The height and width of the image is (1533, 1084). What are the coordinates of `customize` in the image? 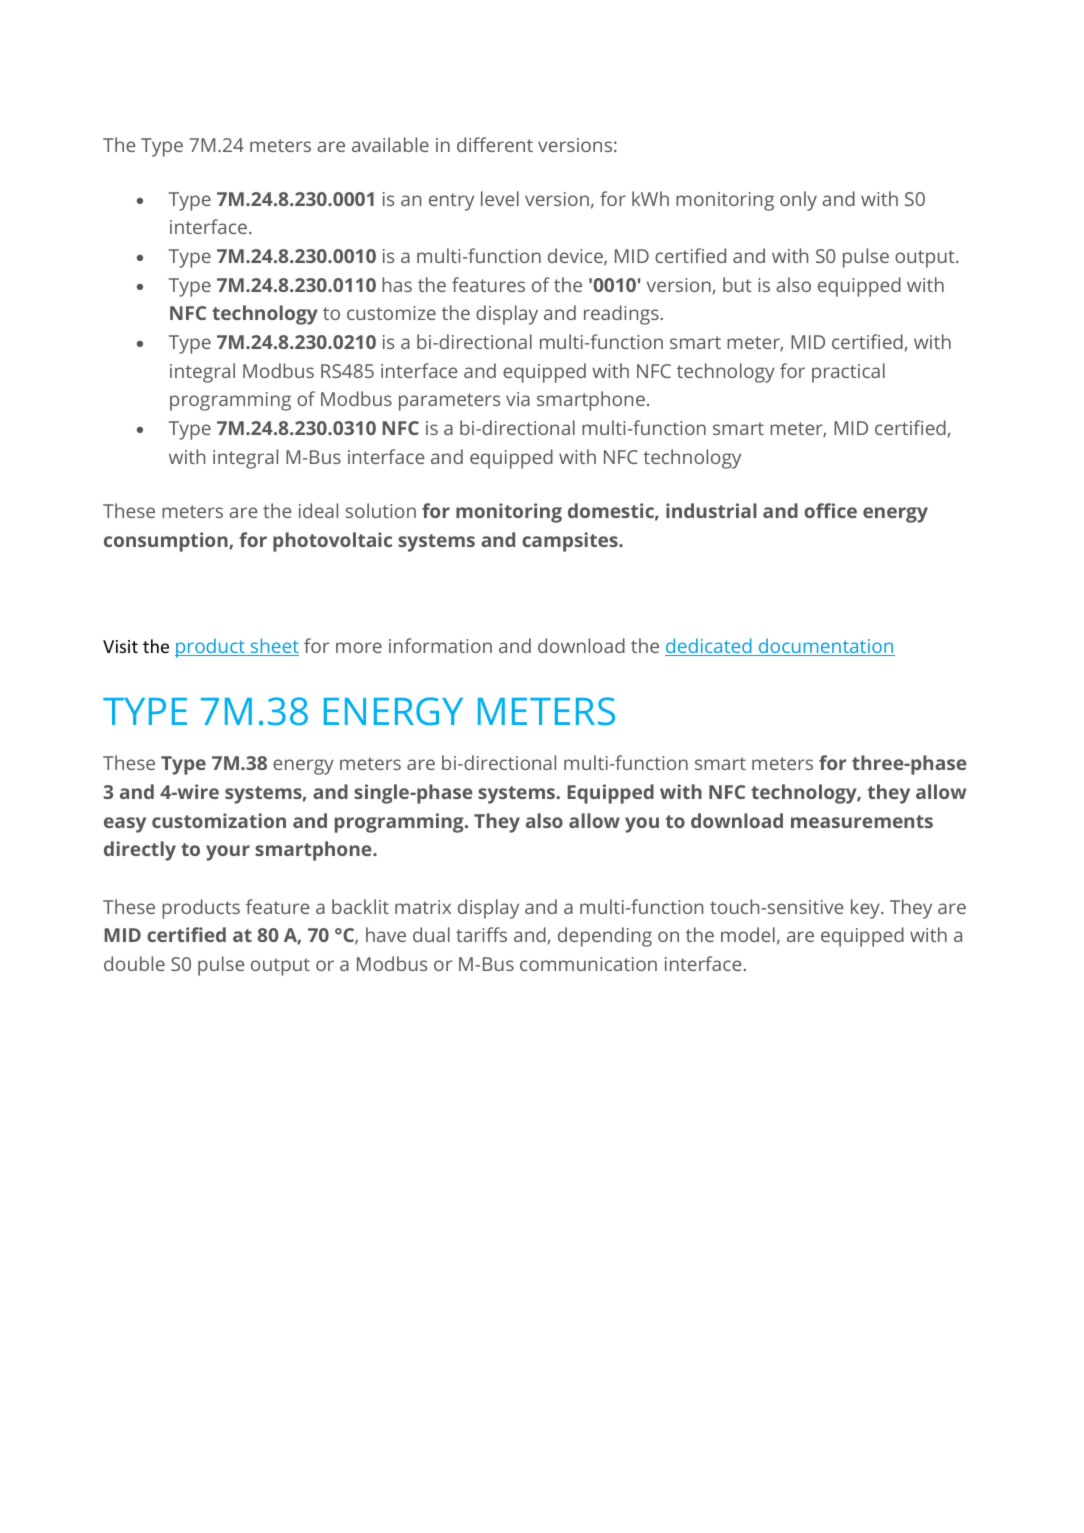 It's located at (391, 313).
